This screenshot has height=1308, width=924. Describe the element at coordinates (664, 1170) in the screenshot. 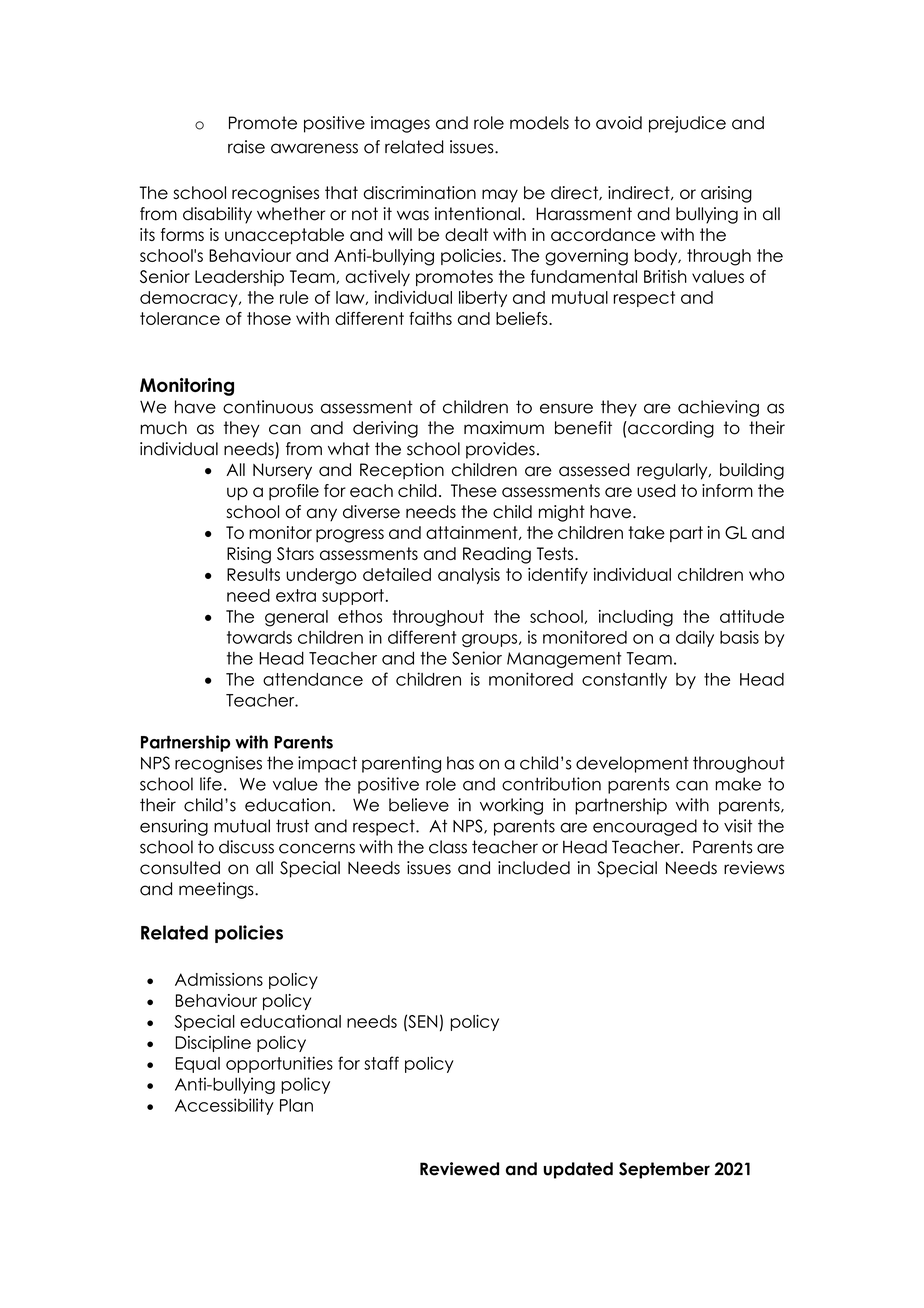

I see `September` at that location.
